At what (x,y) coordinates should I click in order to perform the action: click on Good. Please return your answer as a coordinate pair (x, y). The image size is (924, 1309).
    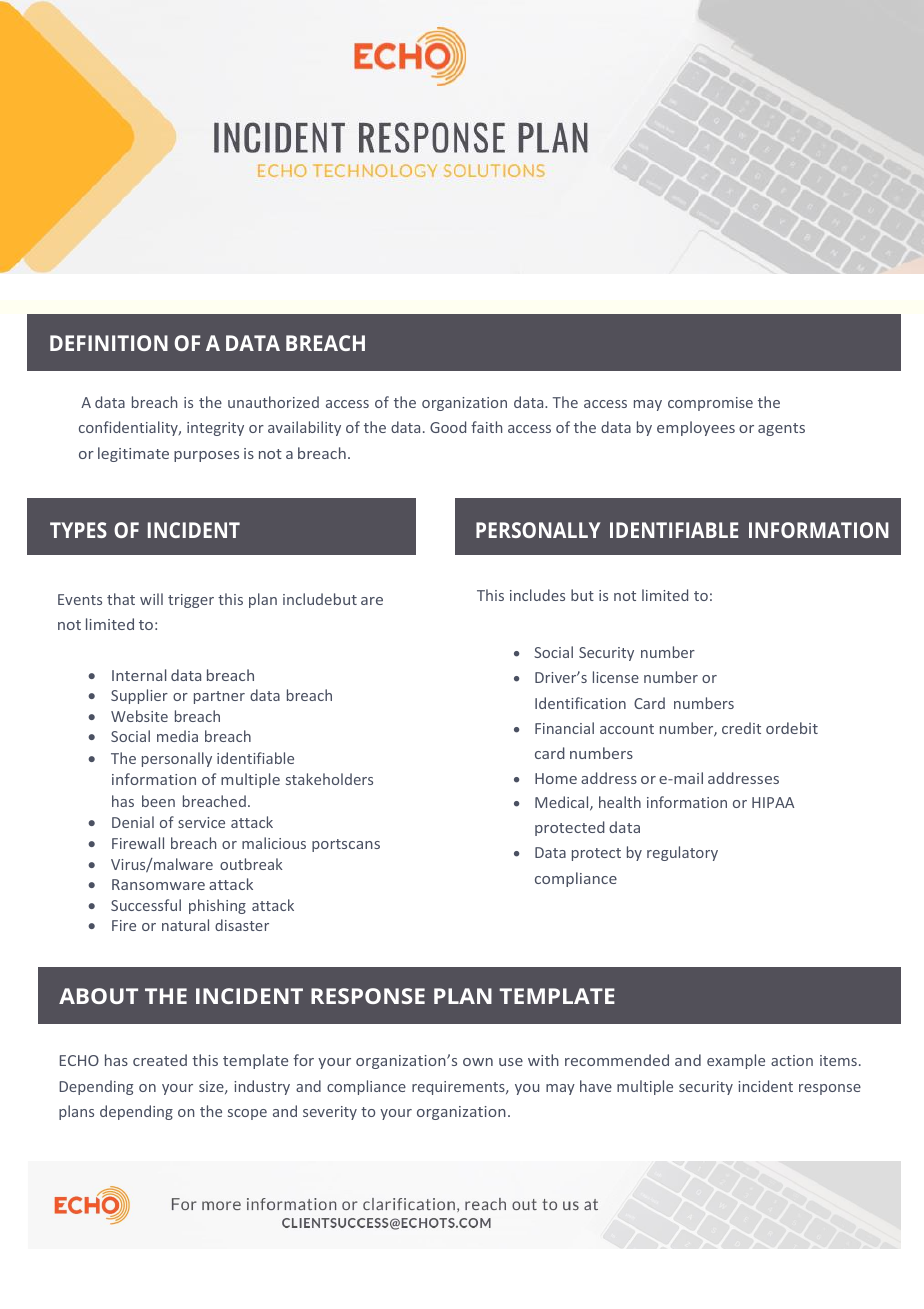
    Looking at the image, I should click on (448, 427).
